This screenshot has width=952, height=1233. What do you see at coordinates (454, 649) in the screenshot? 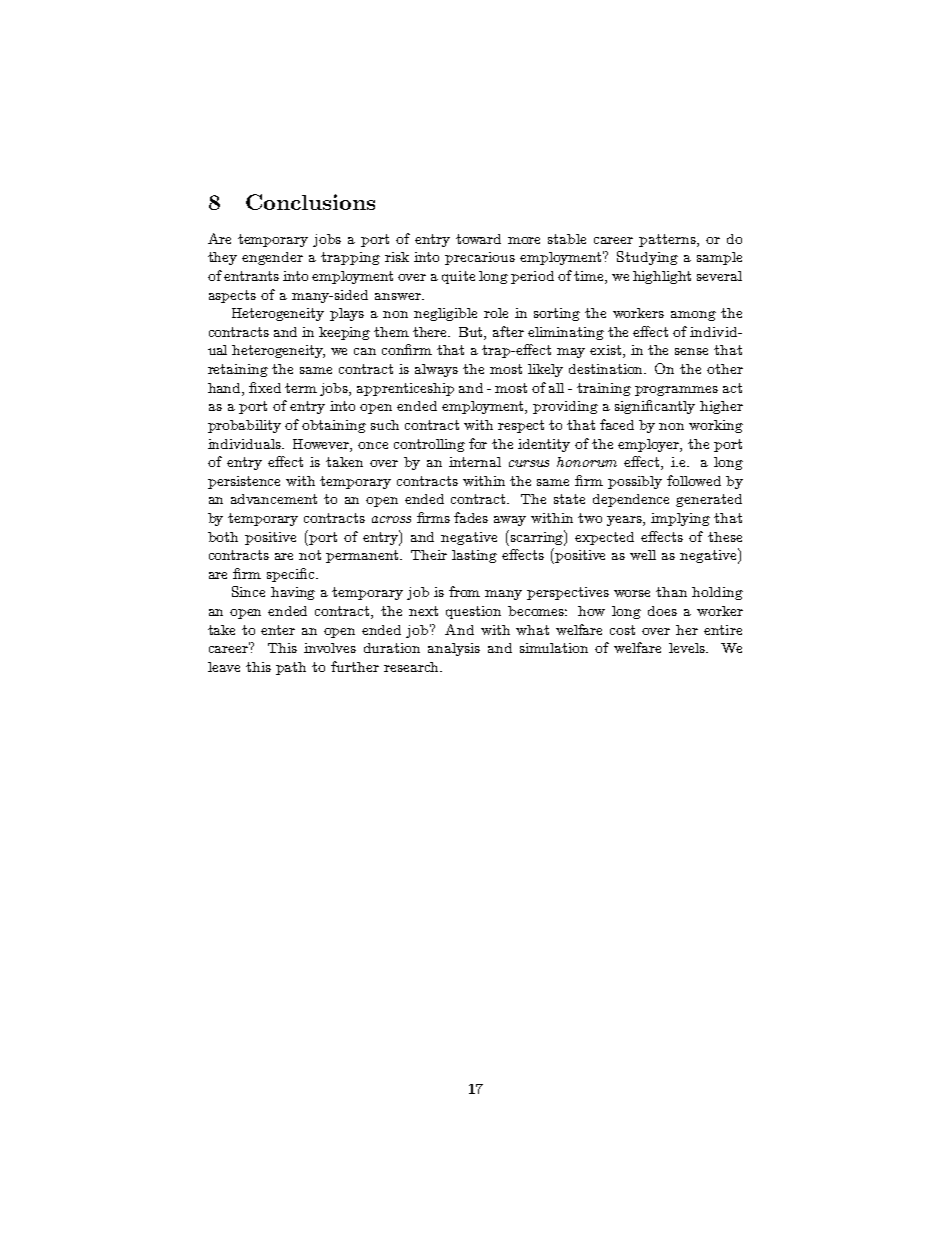
I see `analysis` at bounding box center [454, 649].
